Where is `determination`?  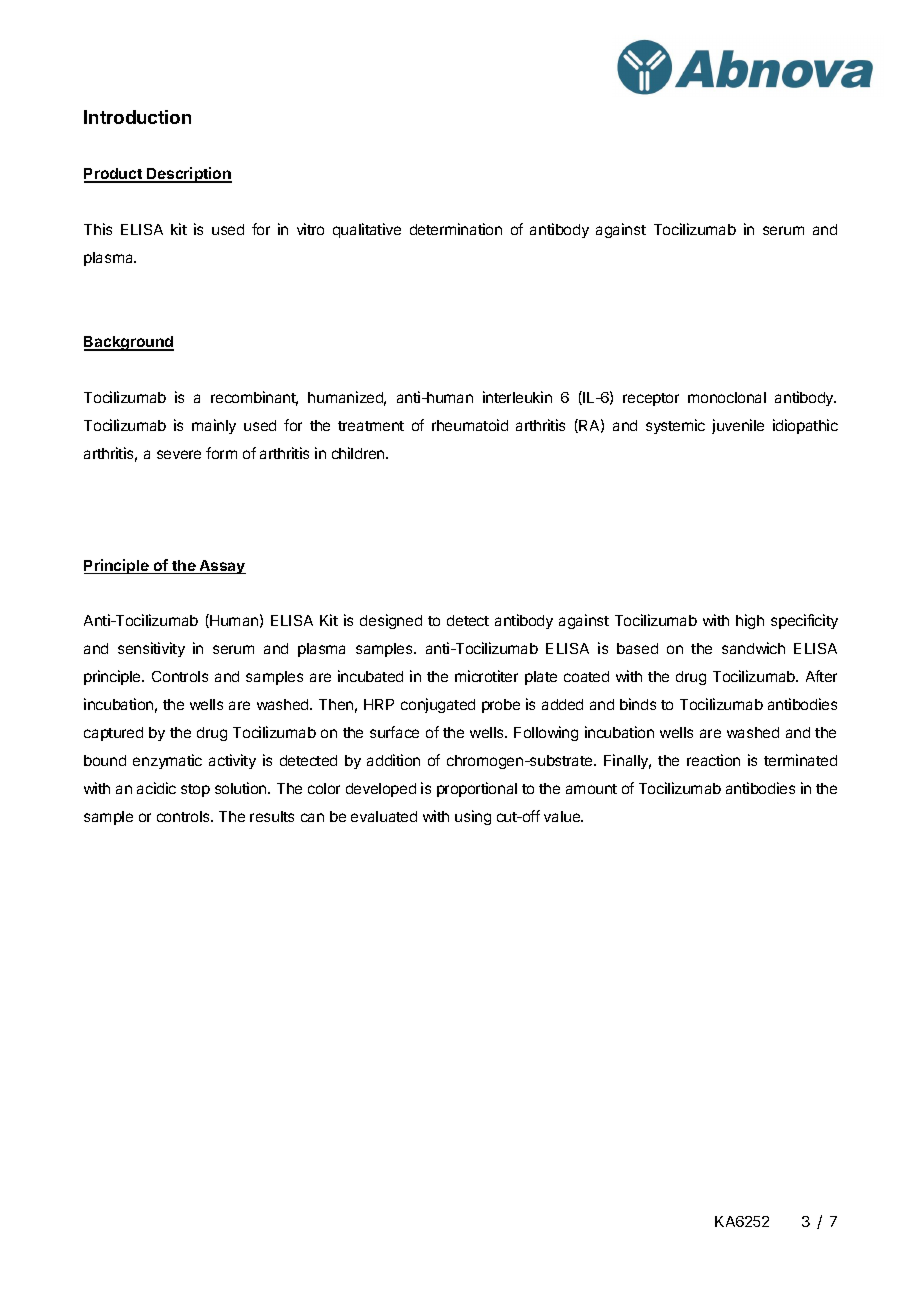
determination is located at coordinates (456, 229).
